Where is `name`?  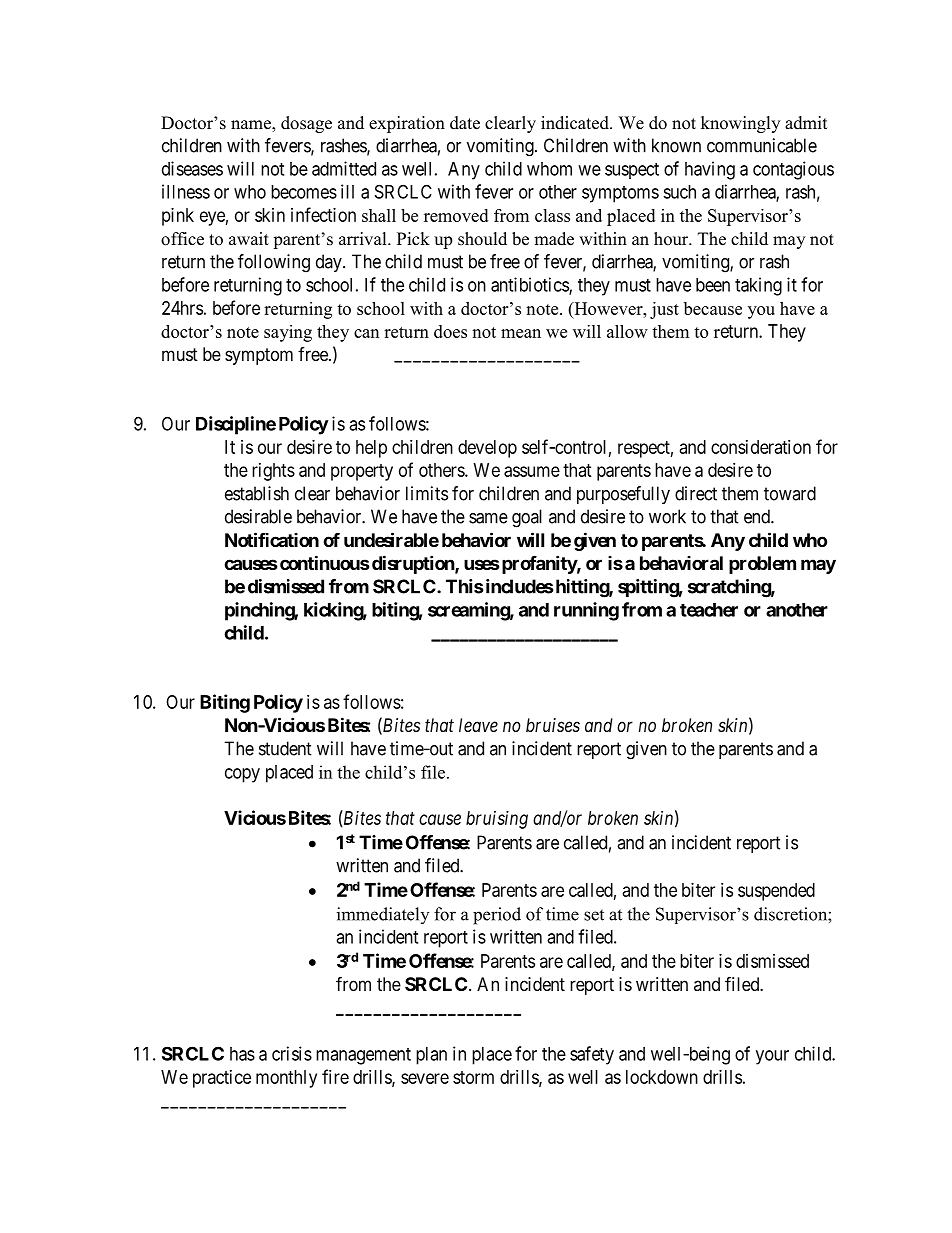
name is located at coordinates (252, 126).
